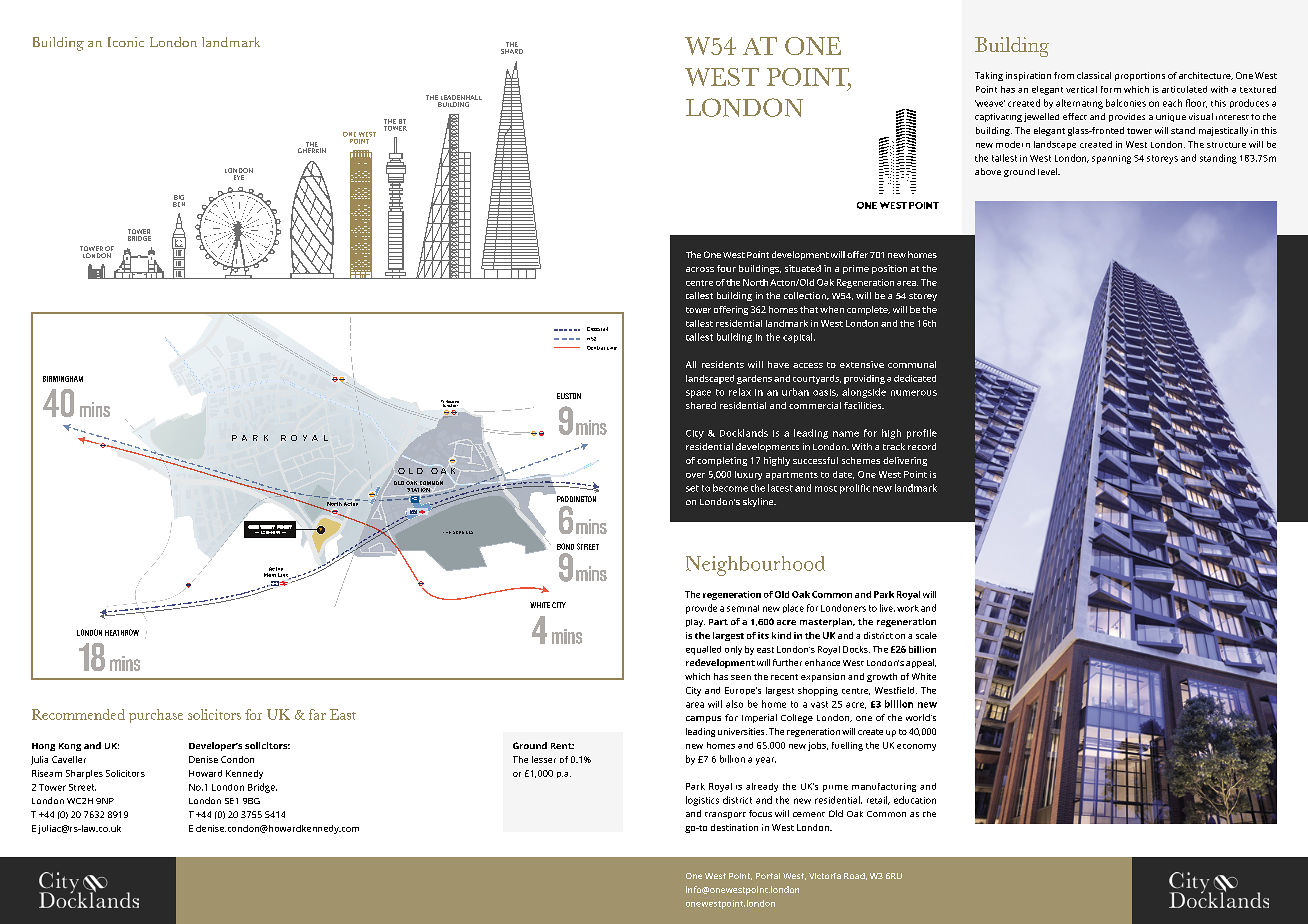 This image has width=1308, height=924. What do you see at coordinates (733, 650) in the image?
I see `only` at bounding box center [733, 650].
